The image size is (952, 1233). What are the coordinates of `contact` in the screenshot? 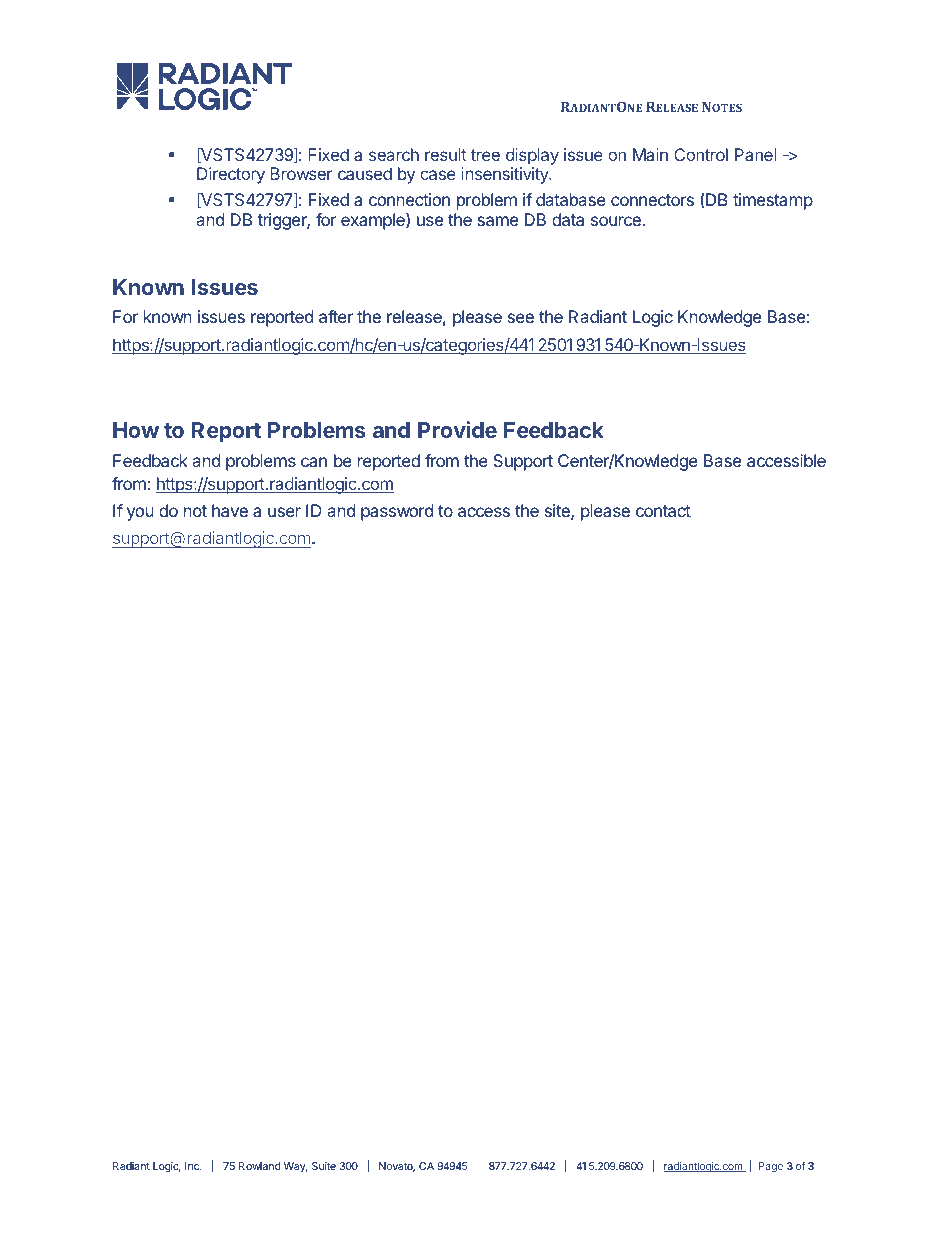 It's located at (663, 511).
